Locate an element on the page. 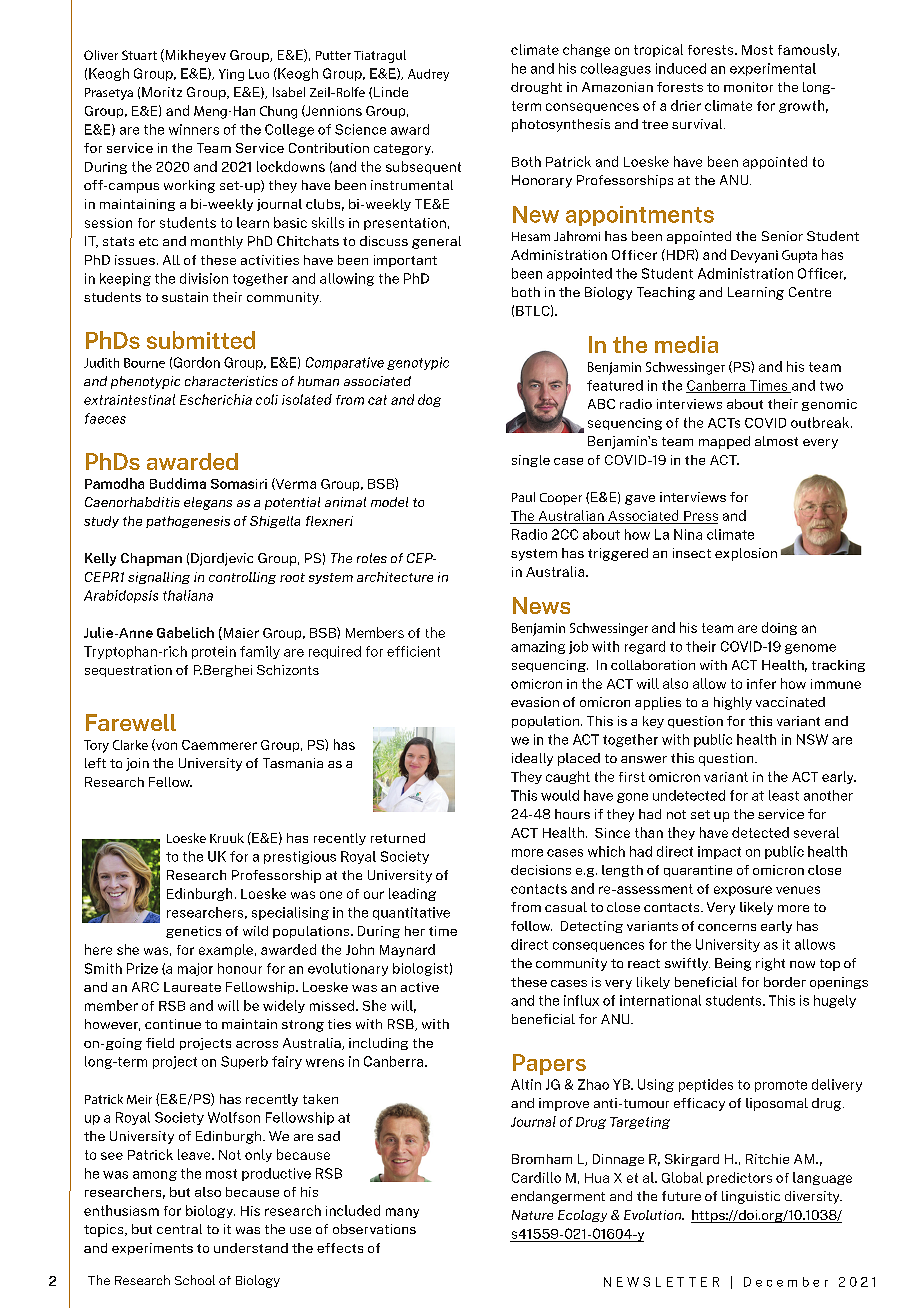 Image resolution: width=924 pixels, height=1308 pixels. monitor is located at coordinates (748, 87).
